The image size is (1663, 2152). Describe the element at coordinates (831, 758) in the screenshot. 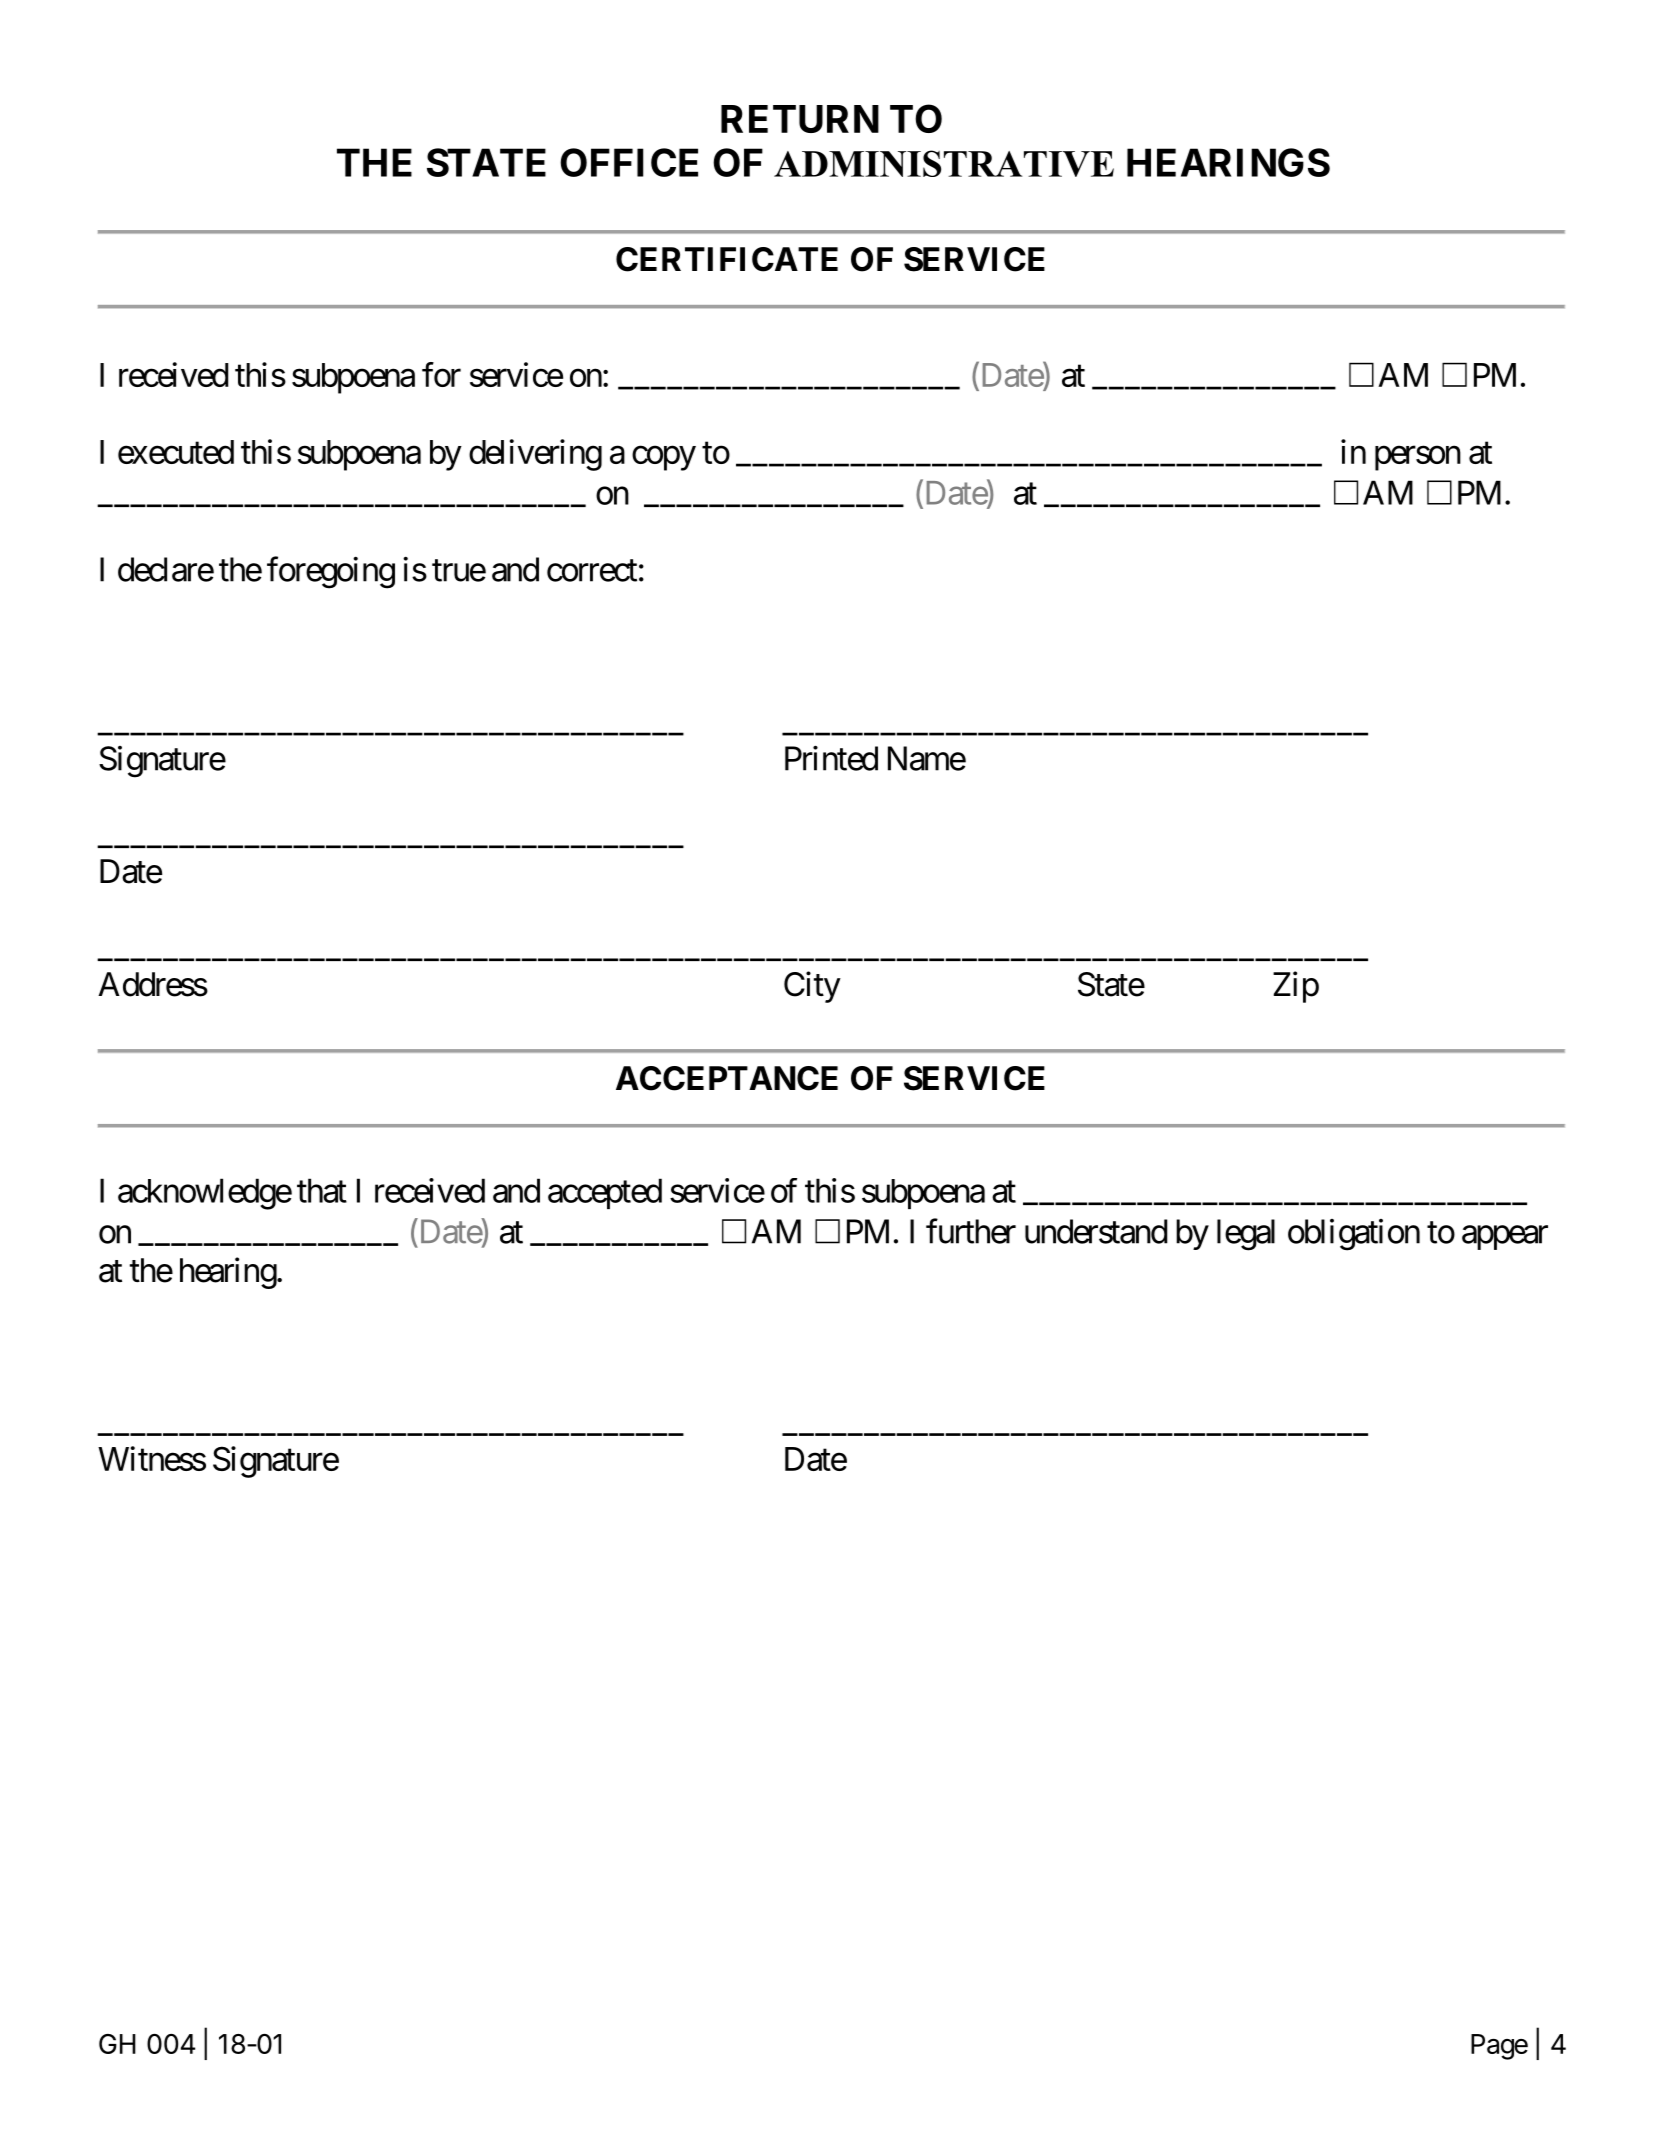

I see `Printed` at that location.
